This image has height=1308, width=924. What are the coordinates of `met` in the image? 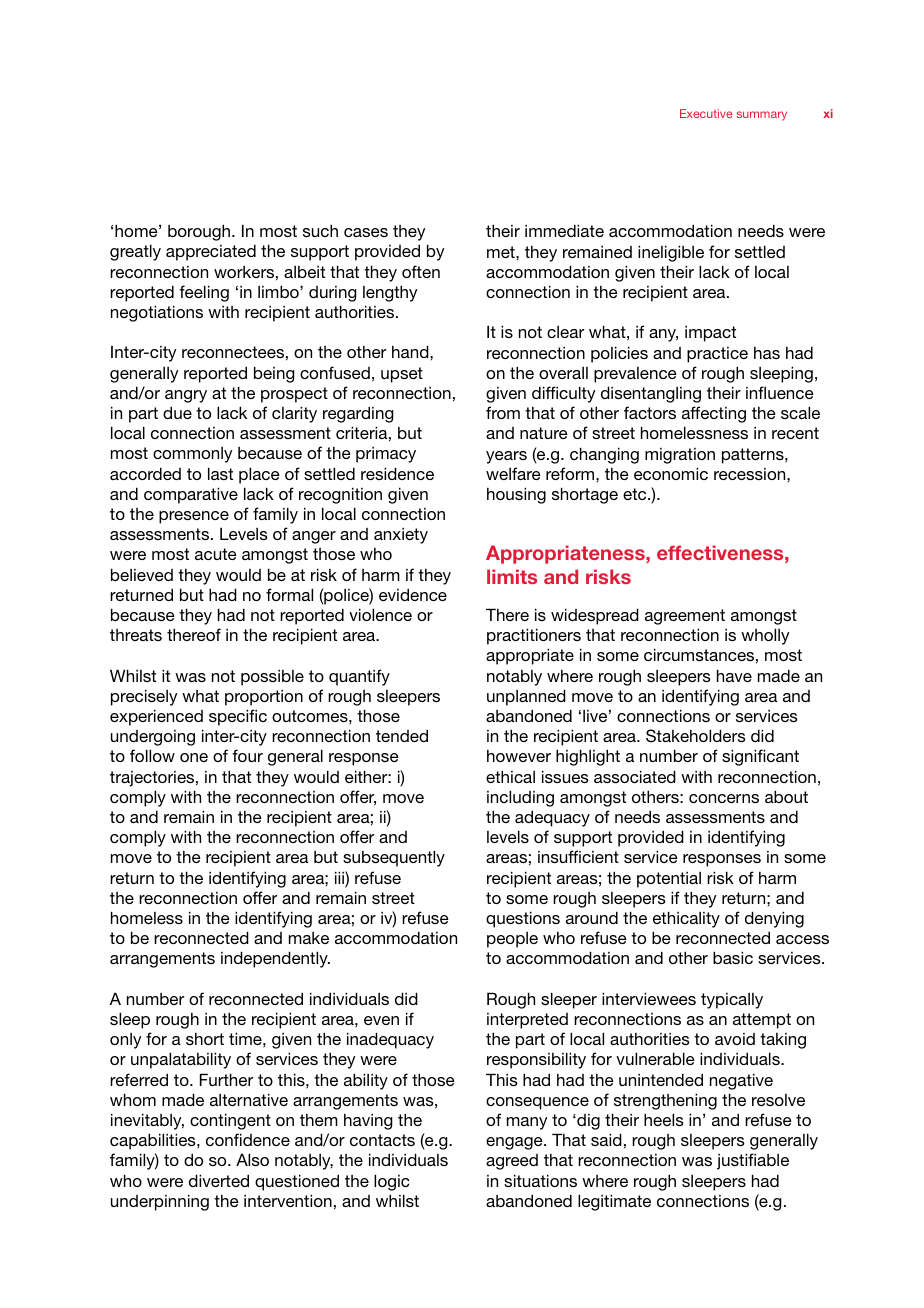 It's located at (502, 252).
